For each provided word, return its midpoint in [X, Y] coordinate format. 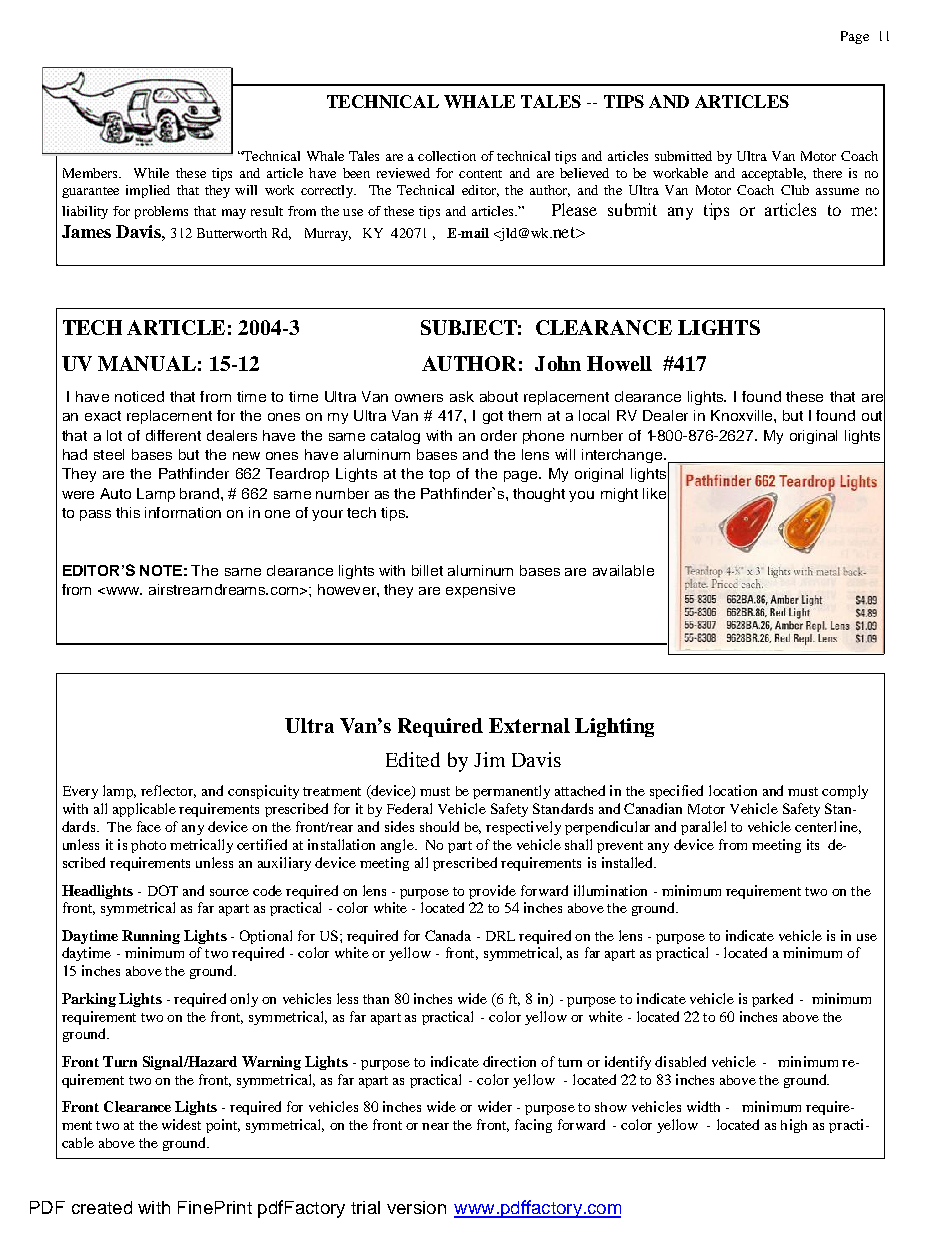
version [416, 1207]
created [102, 1207]
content [480, 174]
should [439, 826]
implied [148, 191]
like [654, 493]
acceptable [774, 174]
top [439, 475]
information [183, 512]
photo [148, 846]
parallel [703, 828]
